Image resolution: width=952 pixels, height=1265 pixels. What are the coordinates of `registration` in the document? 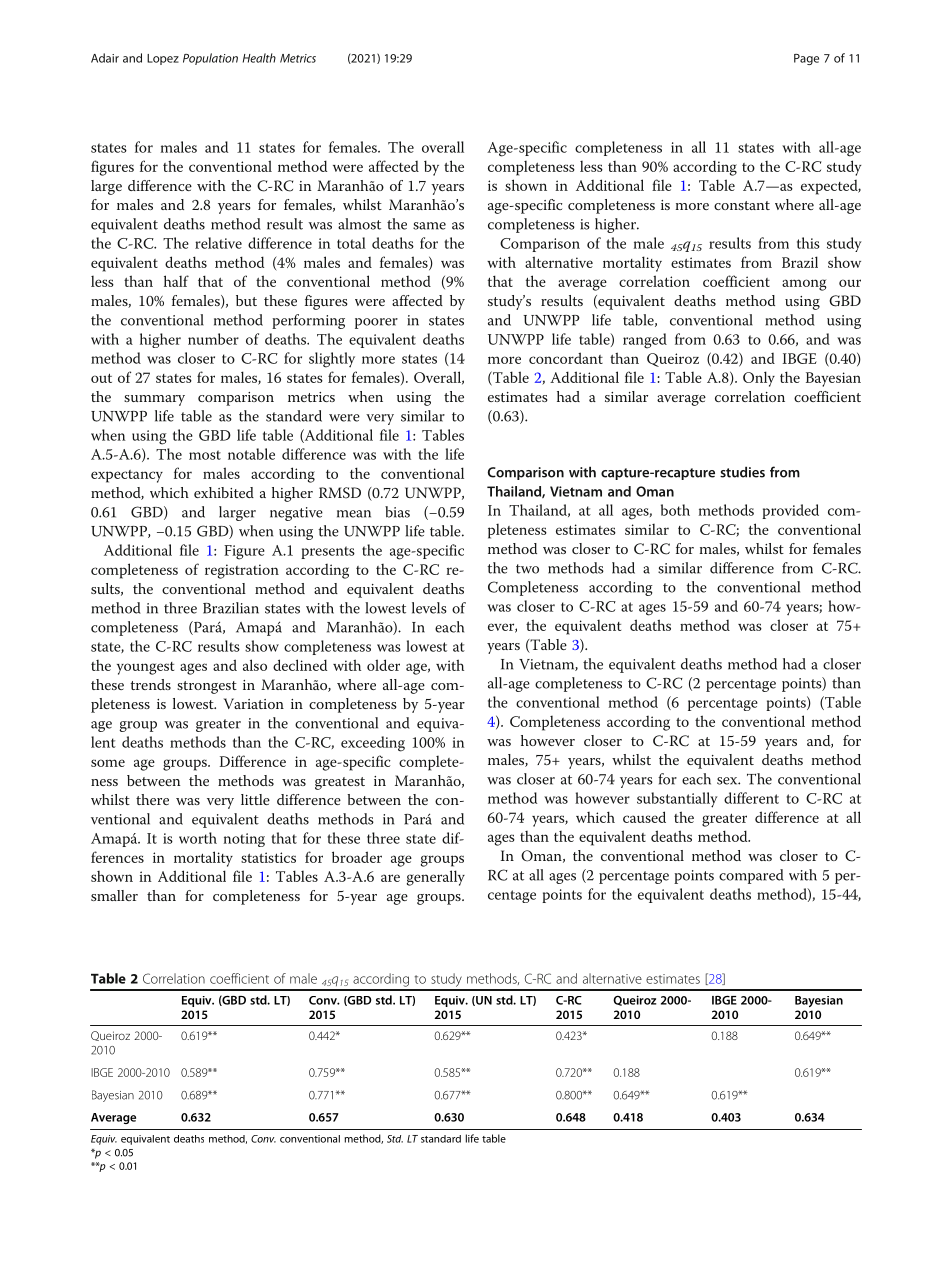 It's located at (242, 571).
